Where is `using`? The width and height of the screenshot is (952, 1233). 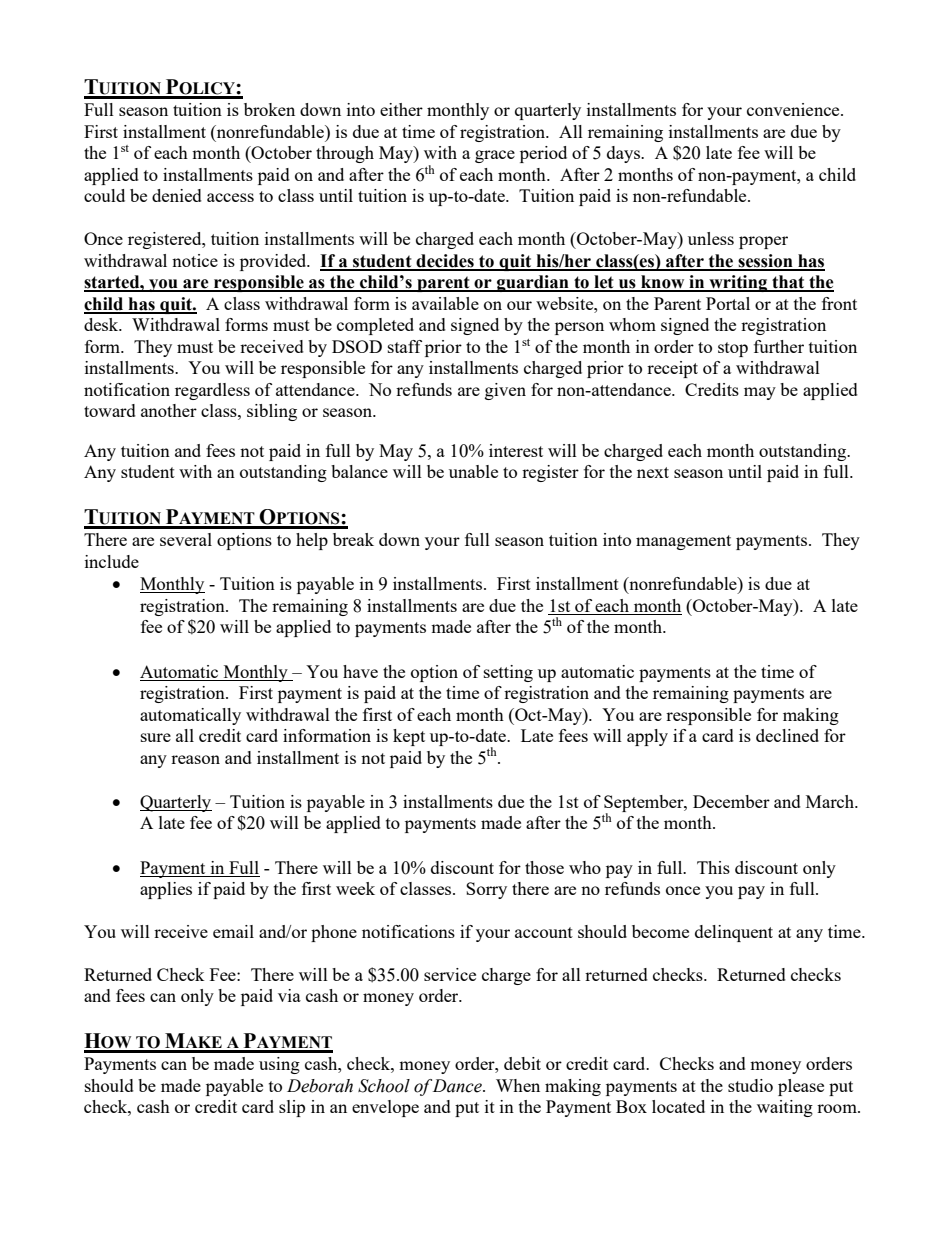 using is located at coordinates (279, 1065).
